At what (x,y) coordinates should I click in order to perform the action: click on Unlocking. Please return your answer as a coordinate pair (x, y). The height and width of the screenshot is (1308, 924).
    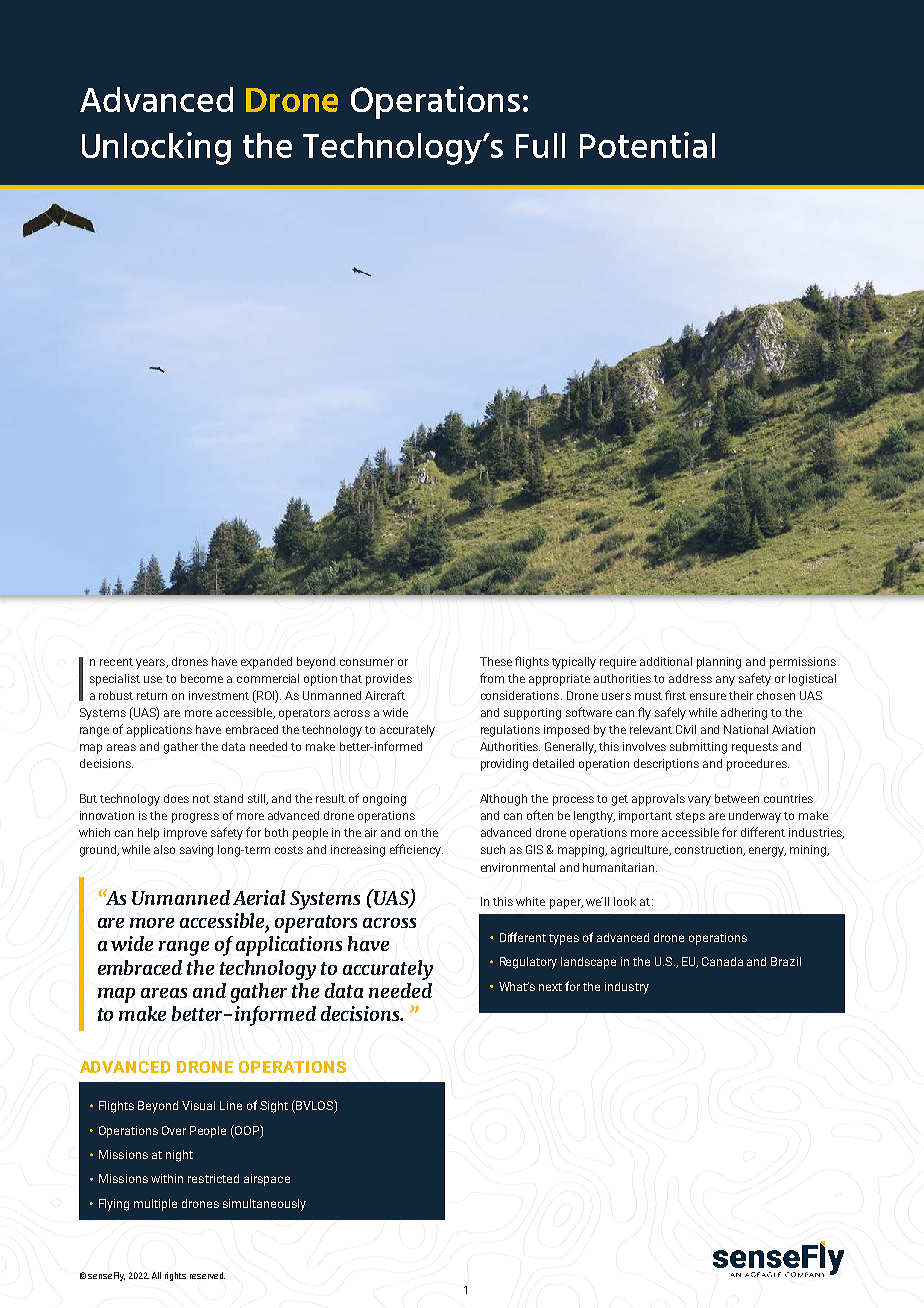
    Looking at the image, I should click on (156, 148).
